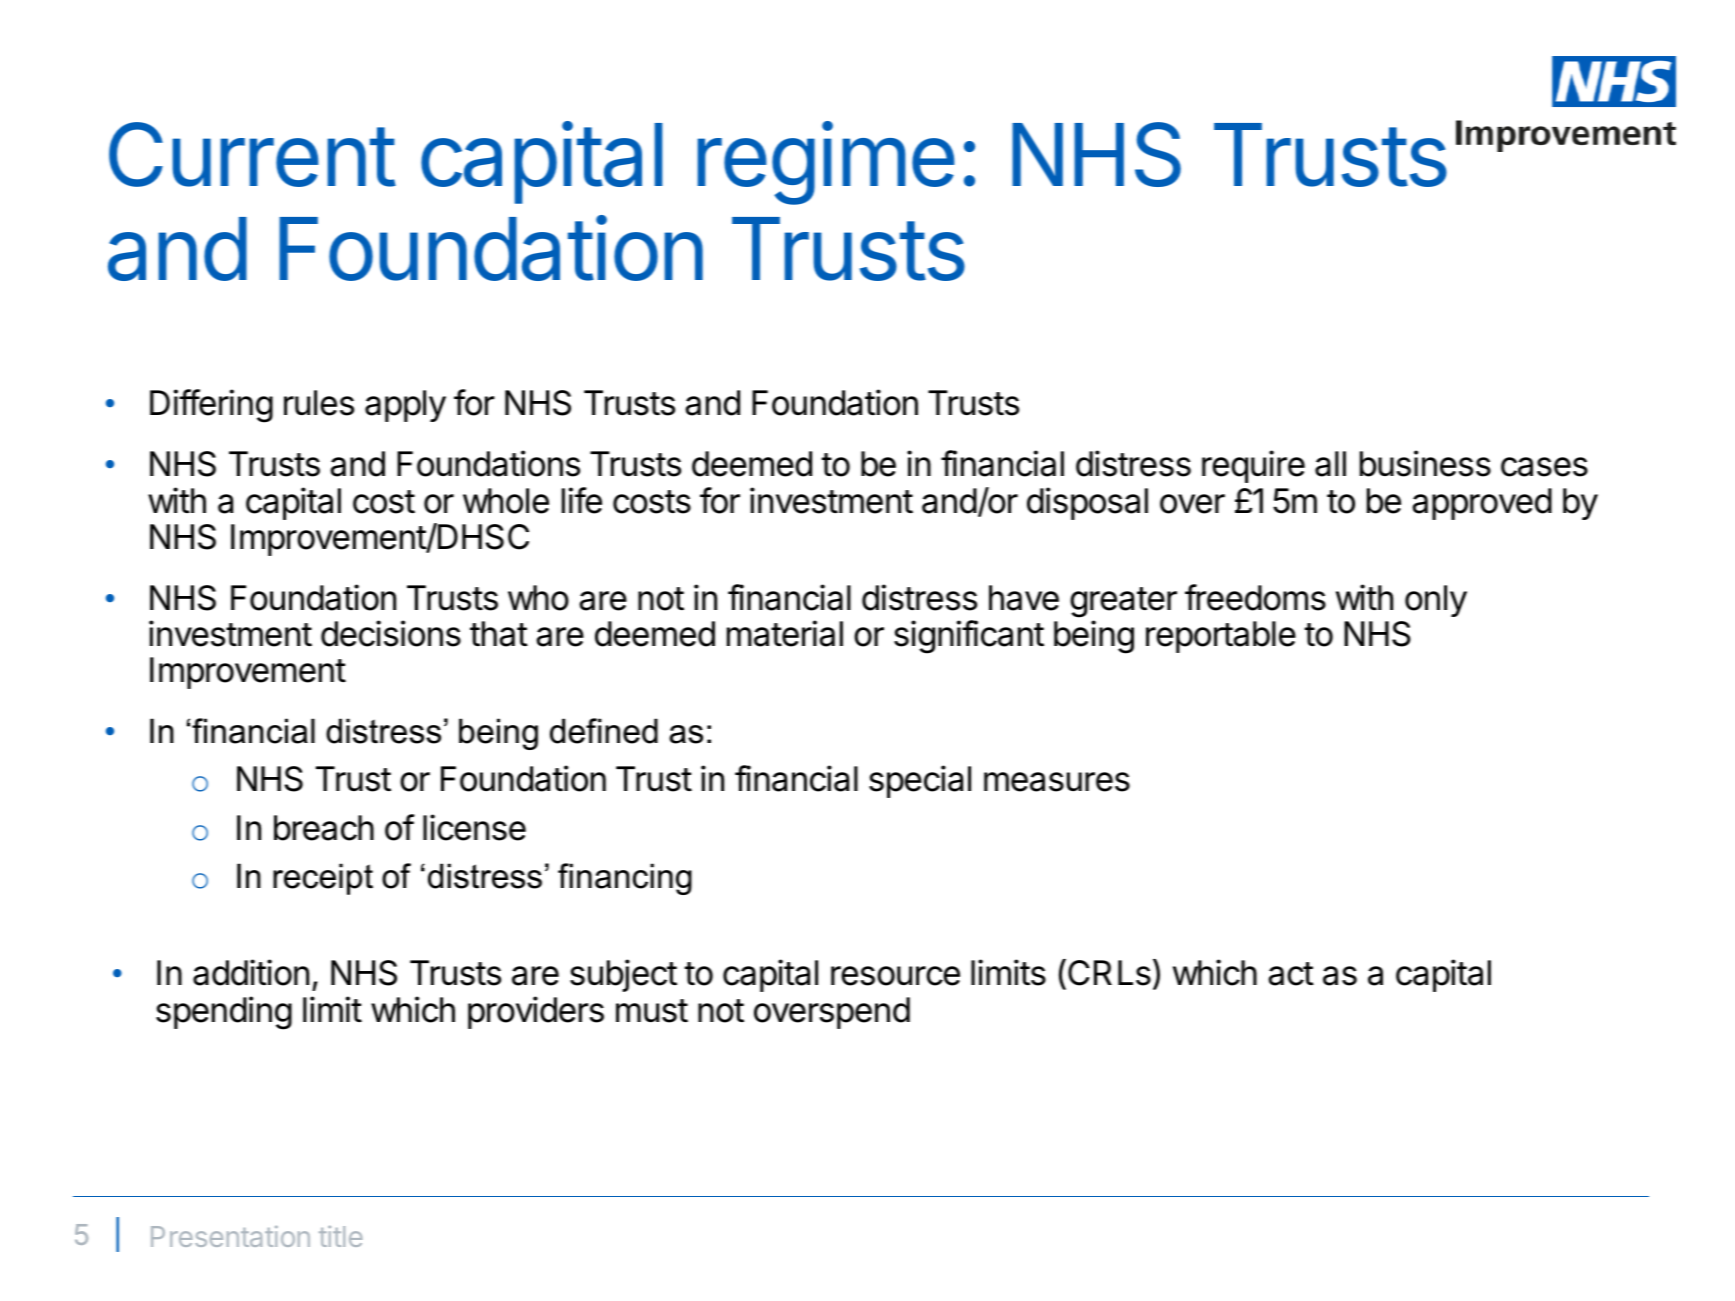 The width and height of the screenshot is (1735, 1301). What do you see at coordinates (1425, 463) in the screenshot?
I see `business` at bounding box center [1425, 463].
